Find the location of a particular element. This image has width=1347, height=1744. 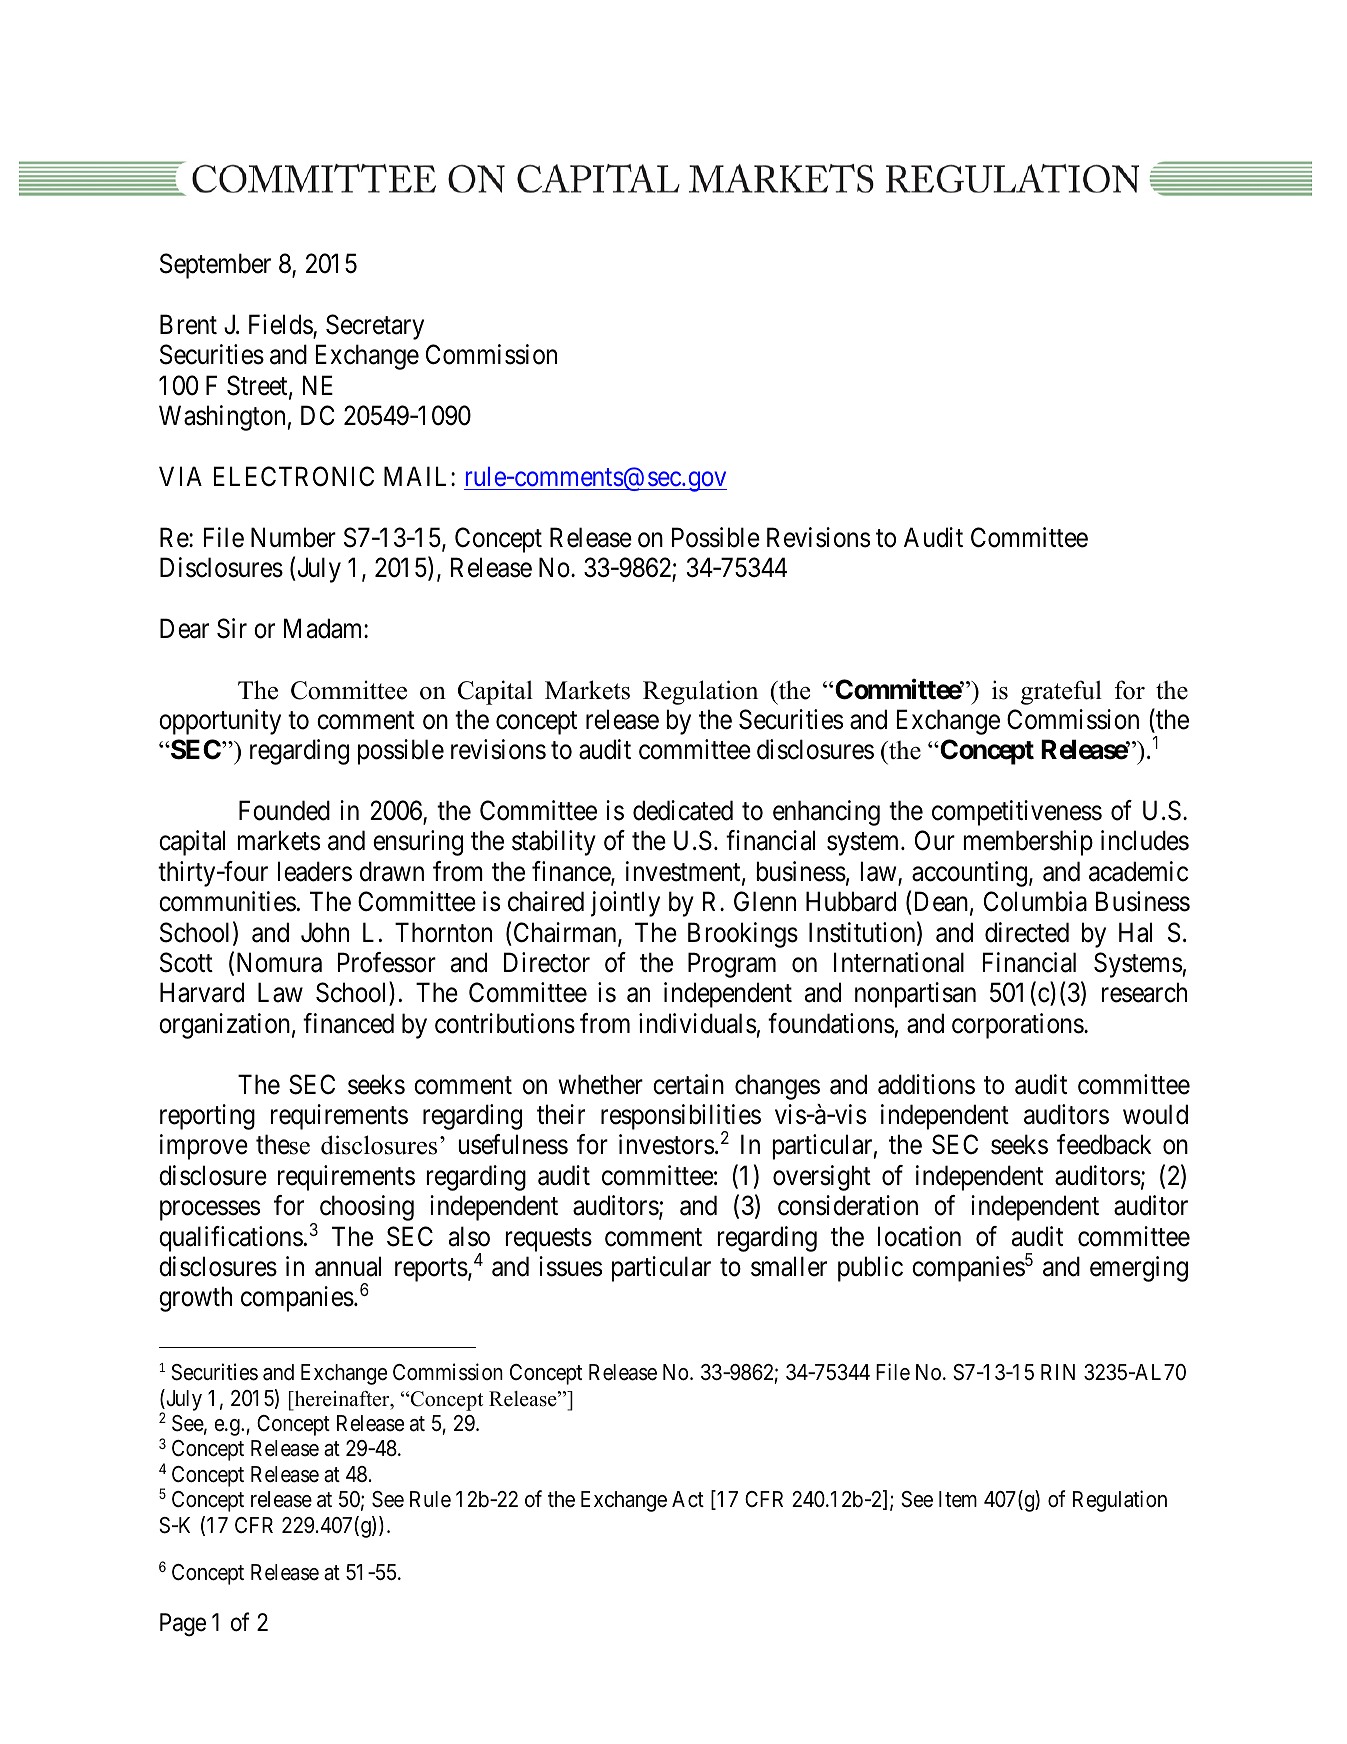

Page is located at coordinates (183, 1625).
